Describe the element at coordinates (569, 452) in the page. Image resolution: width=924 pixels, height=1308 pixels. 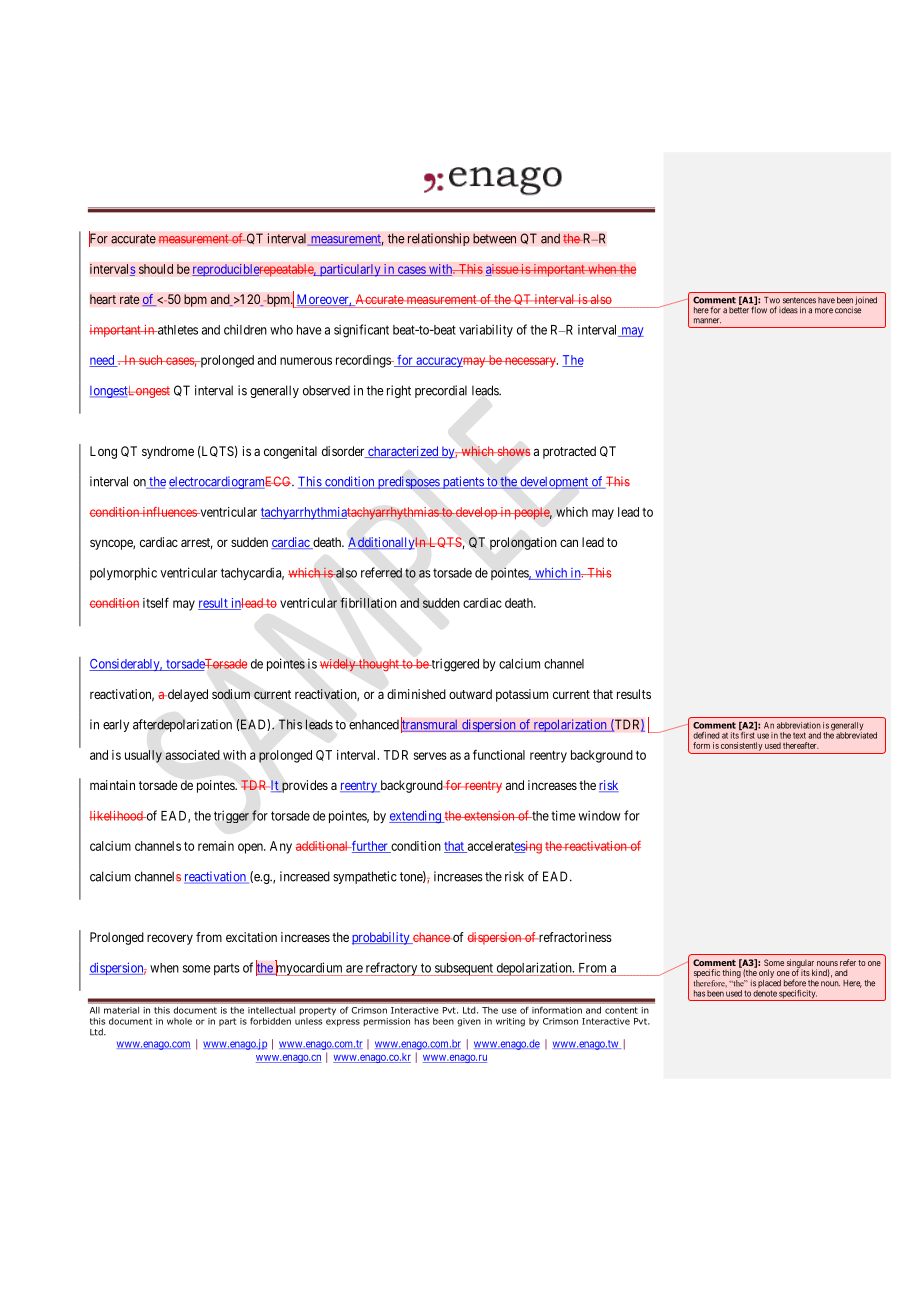
I see `protracted` at that location.
